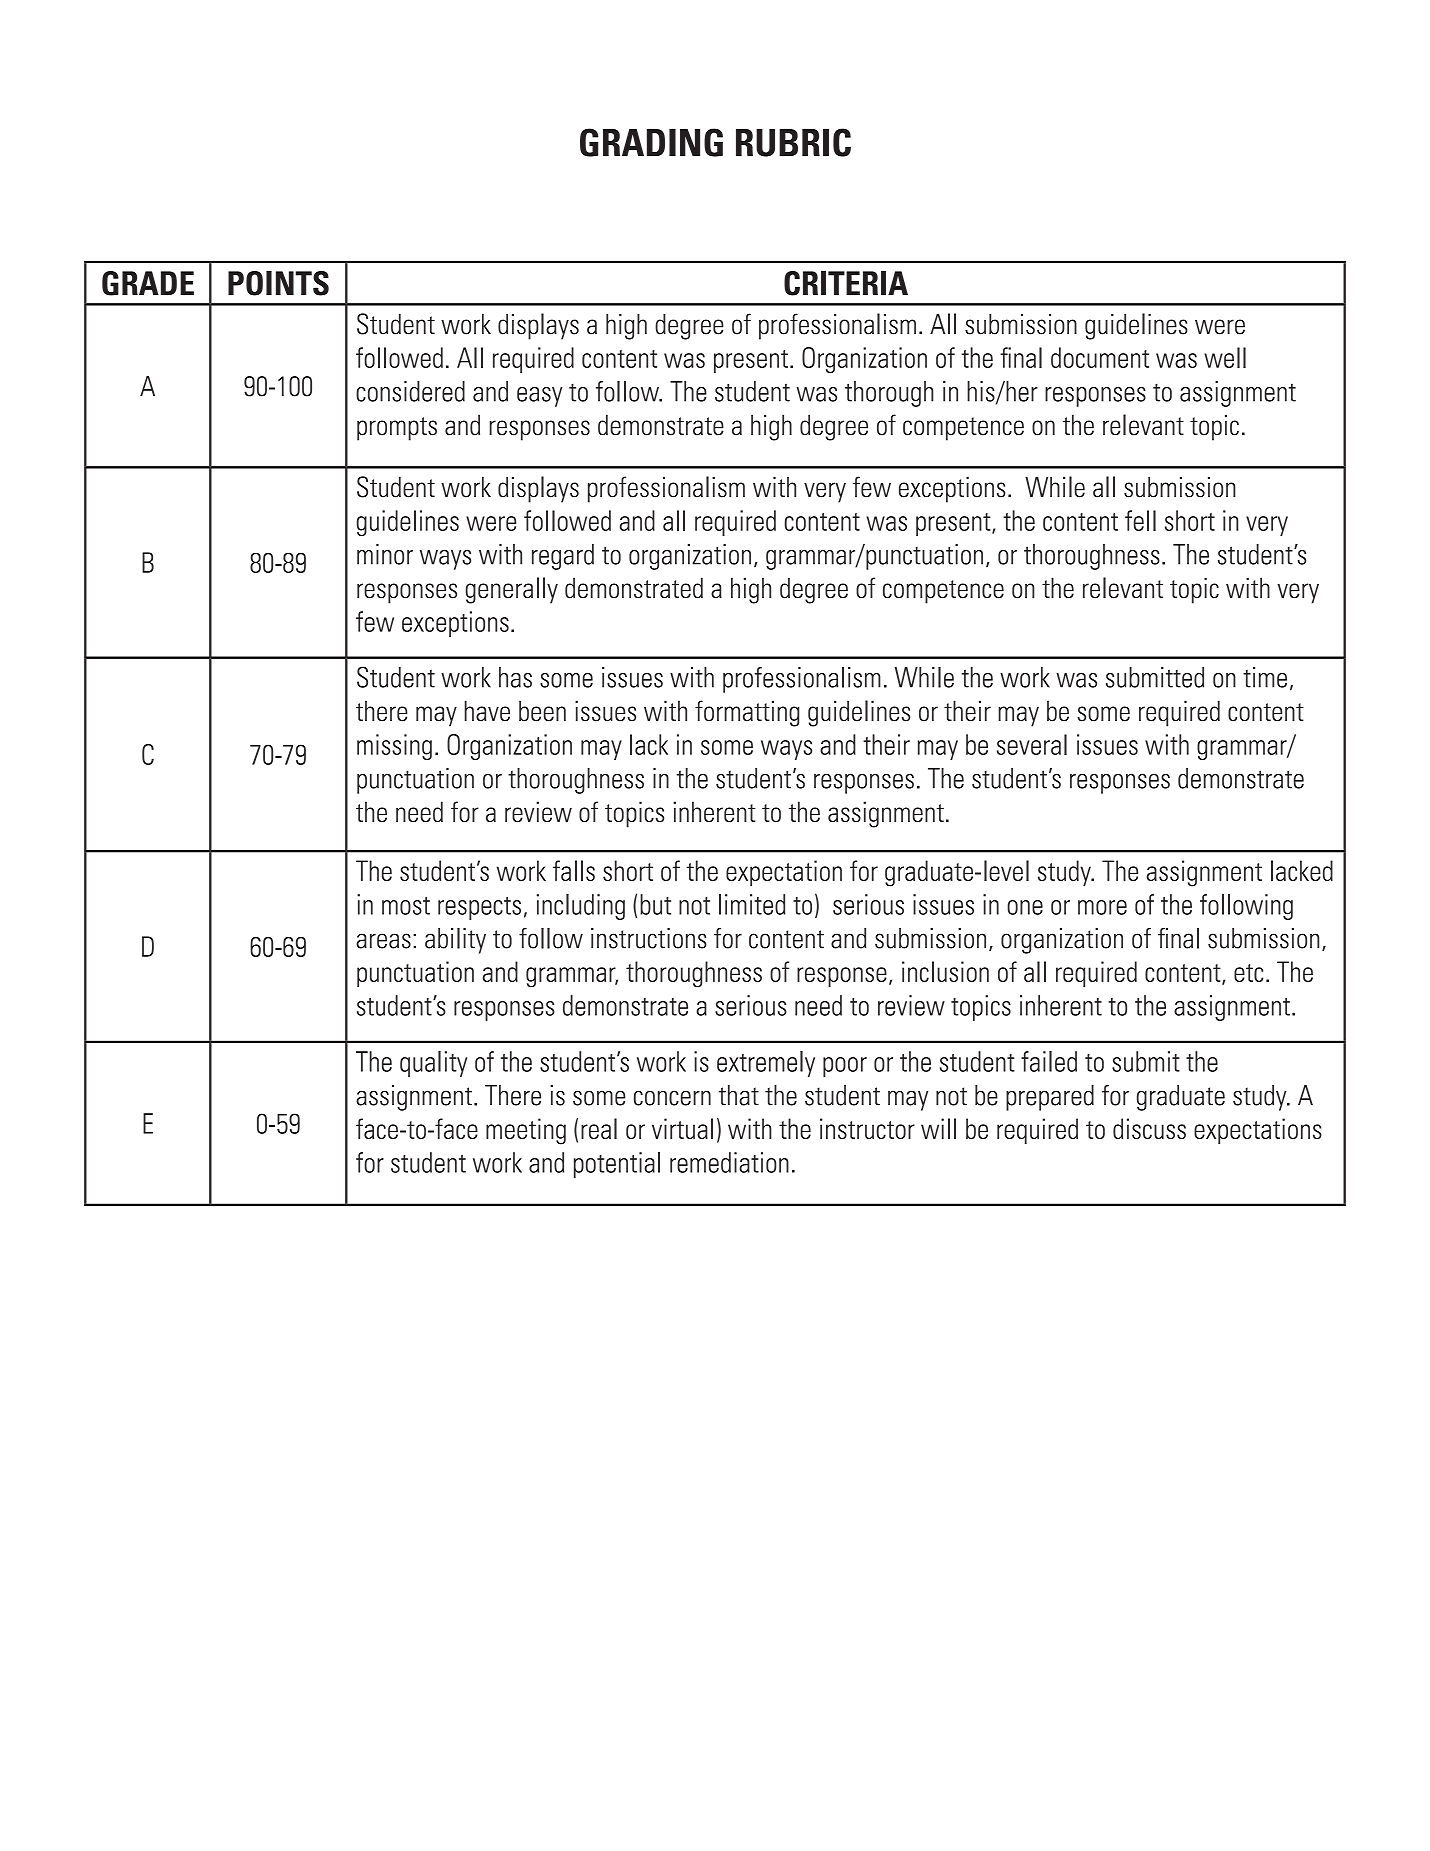 The height and width of the screenshot is (1851, 1430). I want to click on virtual, so click(682, 1128).
